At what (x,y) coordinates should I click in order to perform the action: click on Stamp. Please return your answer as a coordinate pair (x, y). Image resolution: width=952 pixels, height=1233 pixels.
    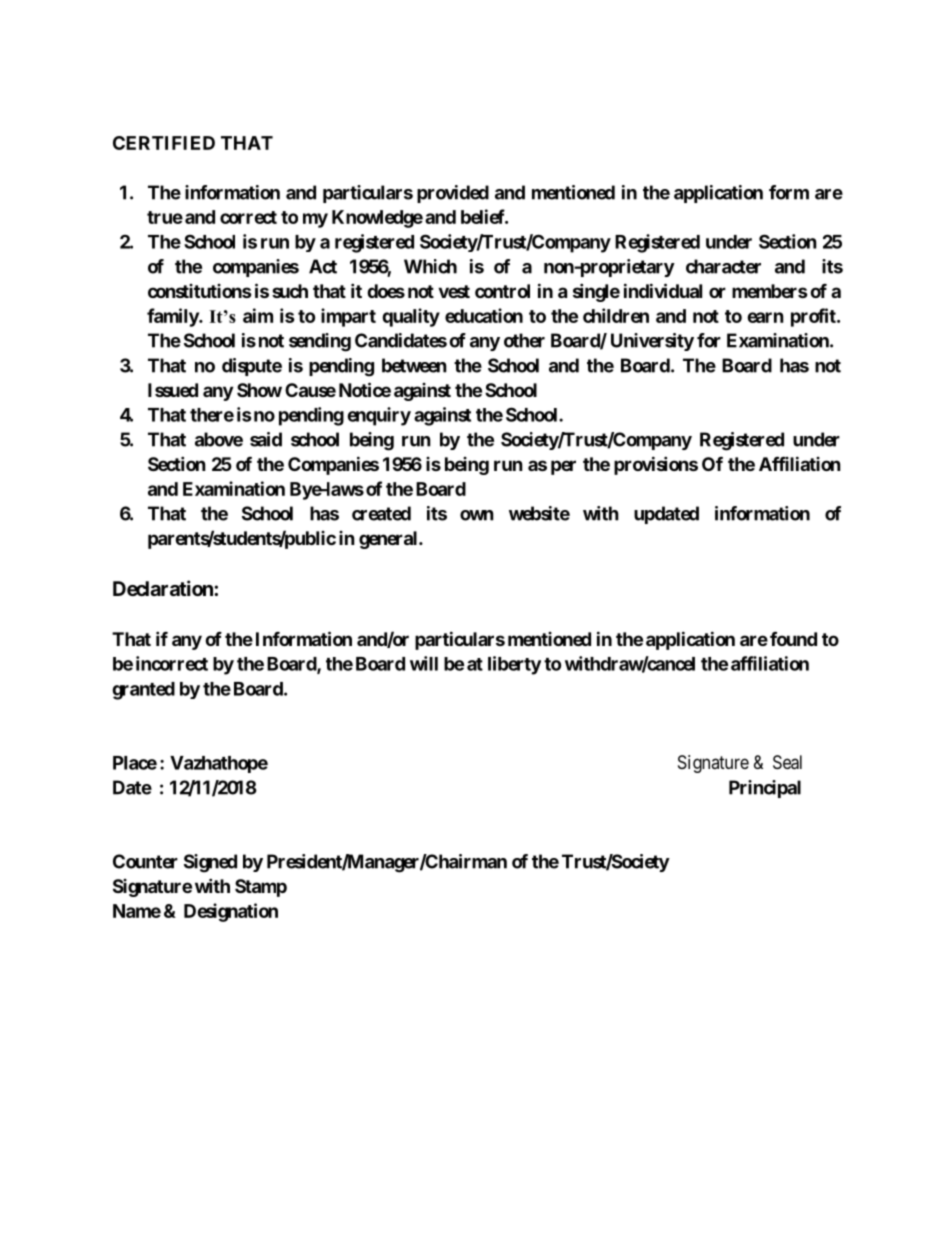
    Looking at the image, I should click on (261, 888).
